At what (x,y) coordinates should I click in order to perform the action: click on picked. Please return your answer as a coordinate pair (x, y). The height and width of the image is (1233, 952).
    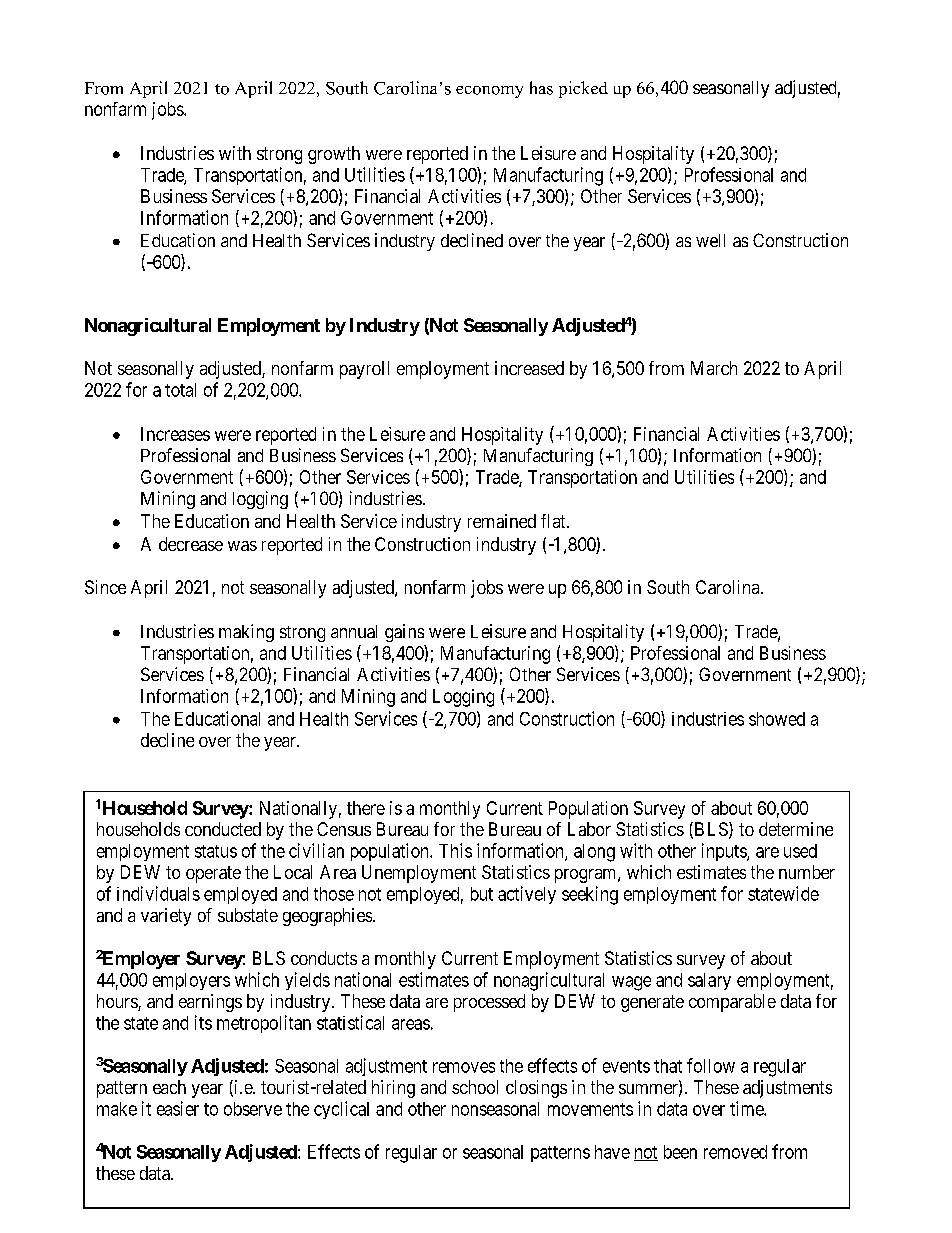
    Looking at the image, I should click on (583, 89).
